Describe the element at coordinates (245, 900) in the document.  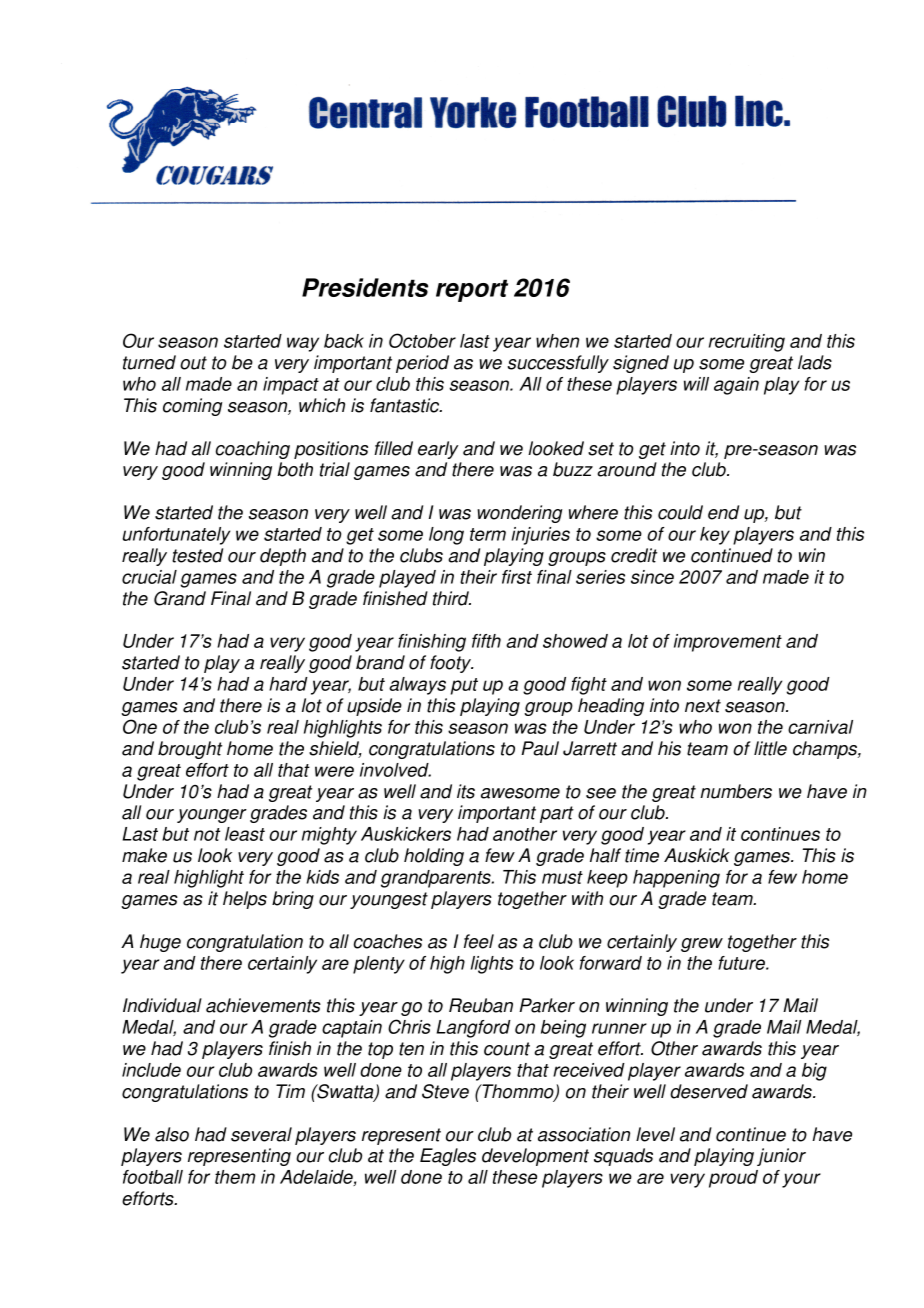
I see `helps` at that location.
